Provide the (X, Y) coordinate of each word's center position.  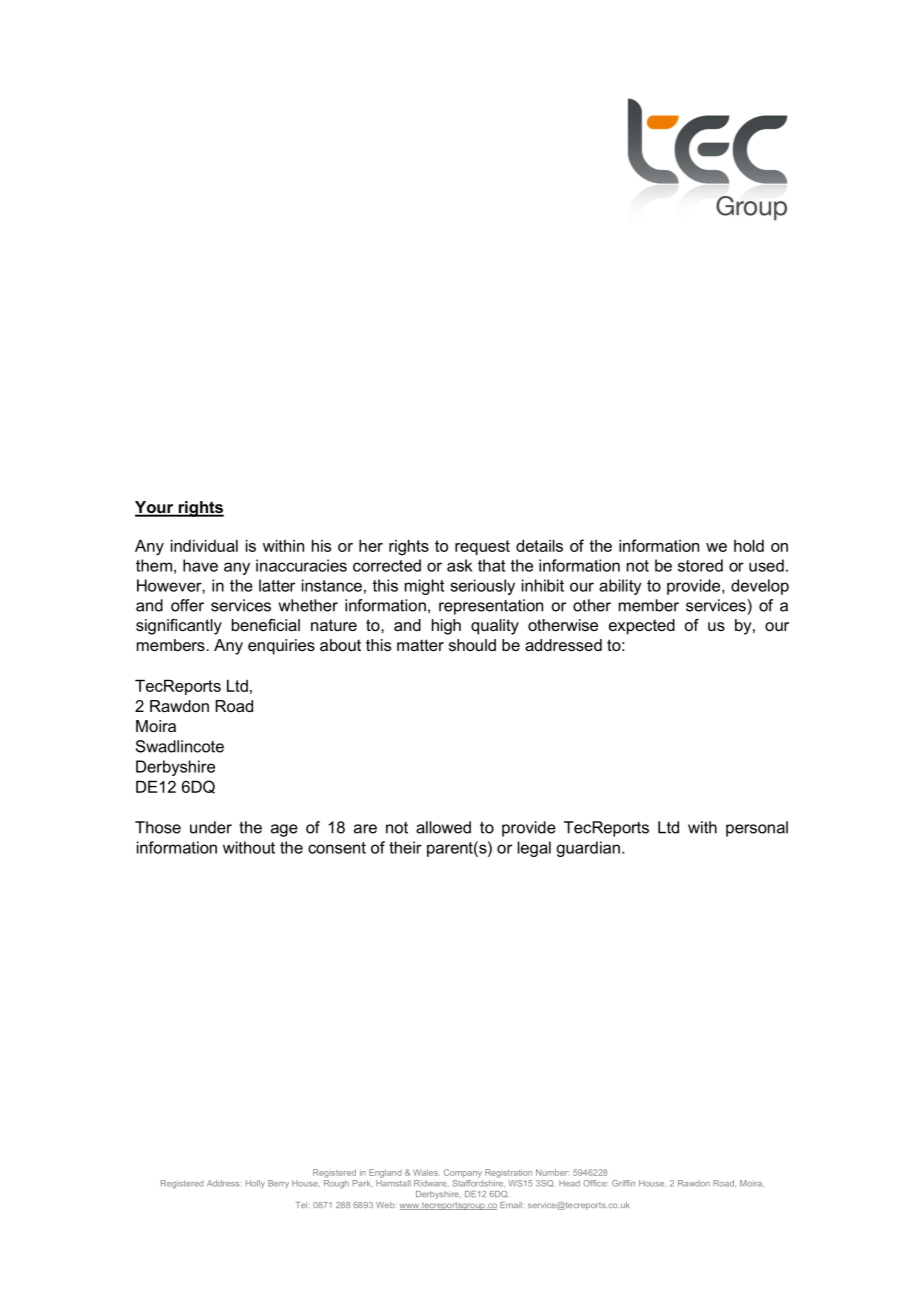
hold (749, 545)
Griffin (623, 1183)
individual (204, 545)
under (211, 827)
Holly (255, 1184)
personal (757, 829)
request (482, 547)
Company (463, 1173)
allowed (443, 827)
